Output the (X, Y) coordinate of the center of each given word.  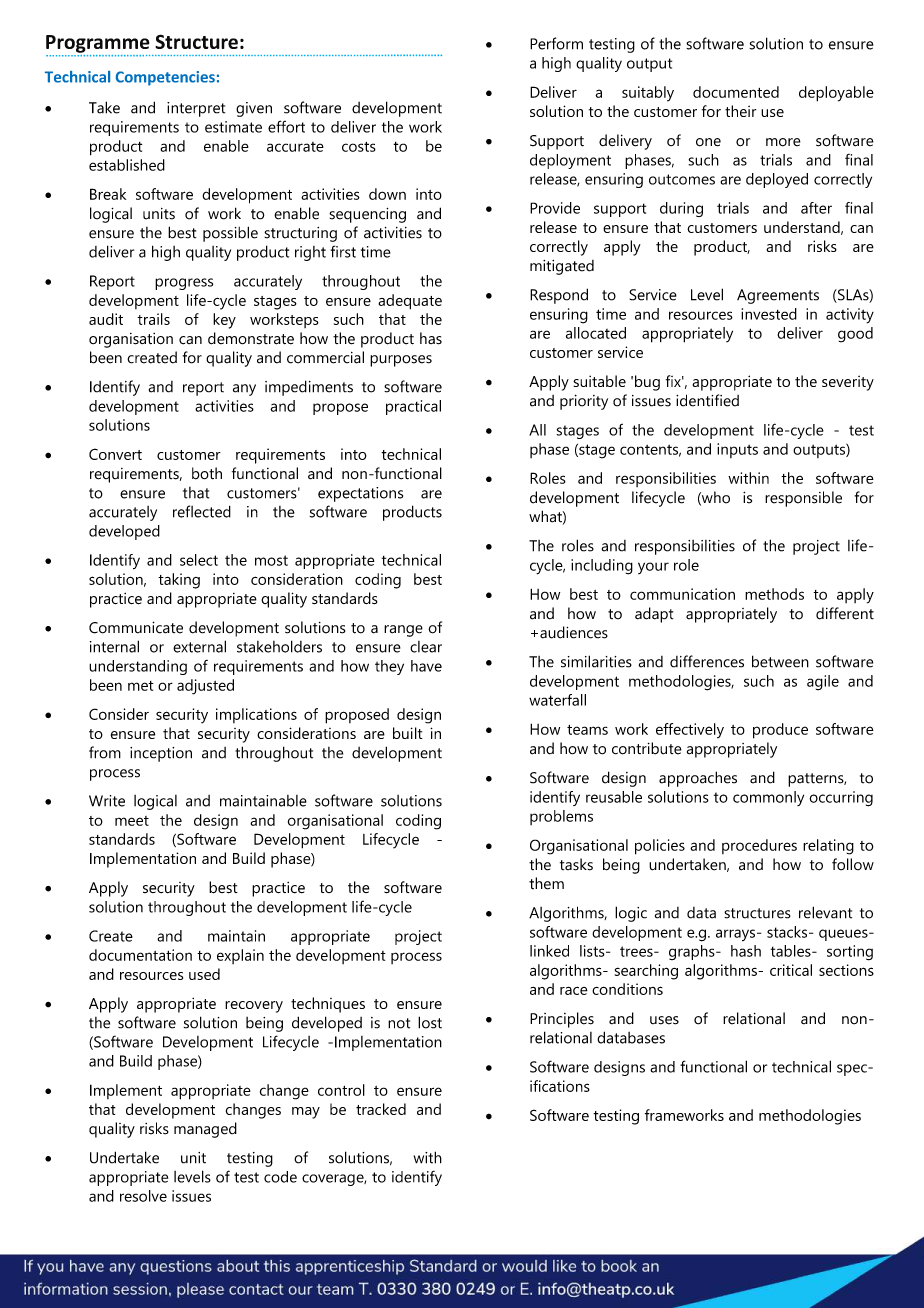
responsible (803, 499)
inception (161, 754)
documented (736, 92)
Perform (556, 43)
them (546, 883)
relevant (825, 912)
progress (184, 284)
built (408, 733)
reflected (202, 511)
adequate (410, 302)
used (204, 974)
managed (205, 1130)
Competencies (165, 78)
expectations (360, 494)
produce (780, 731)
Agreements (778, 296)
